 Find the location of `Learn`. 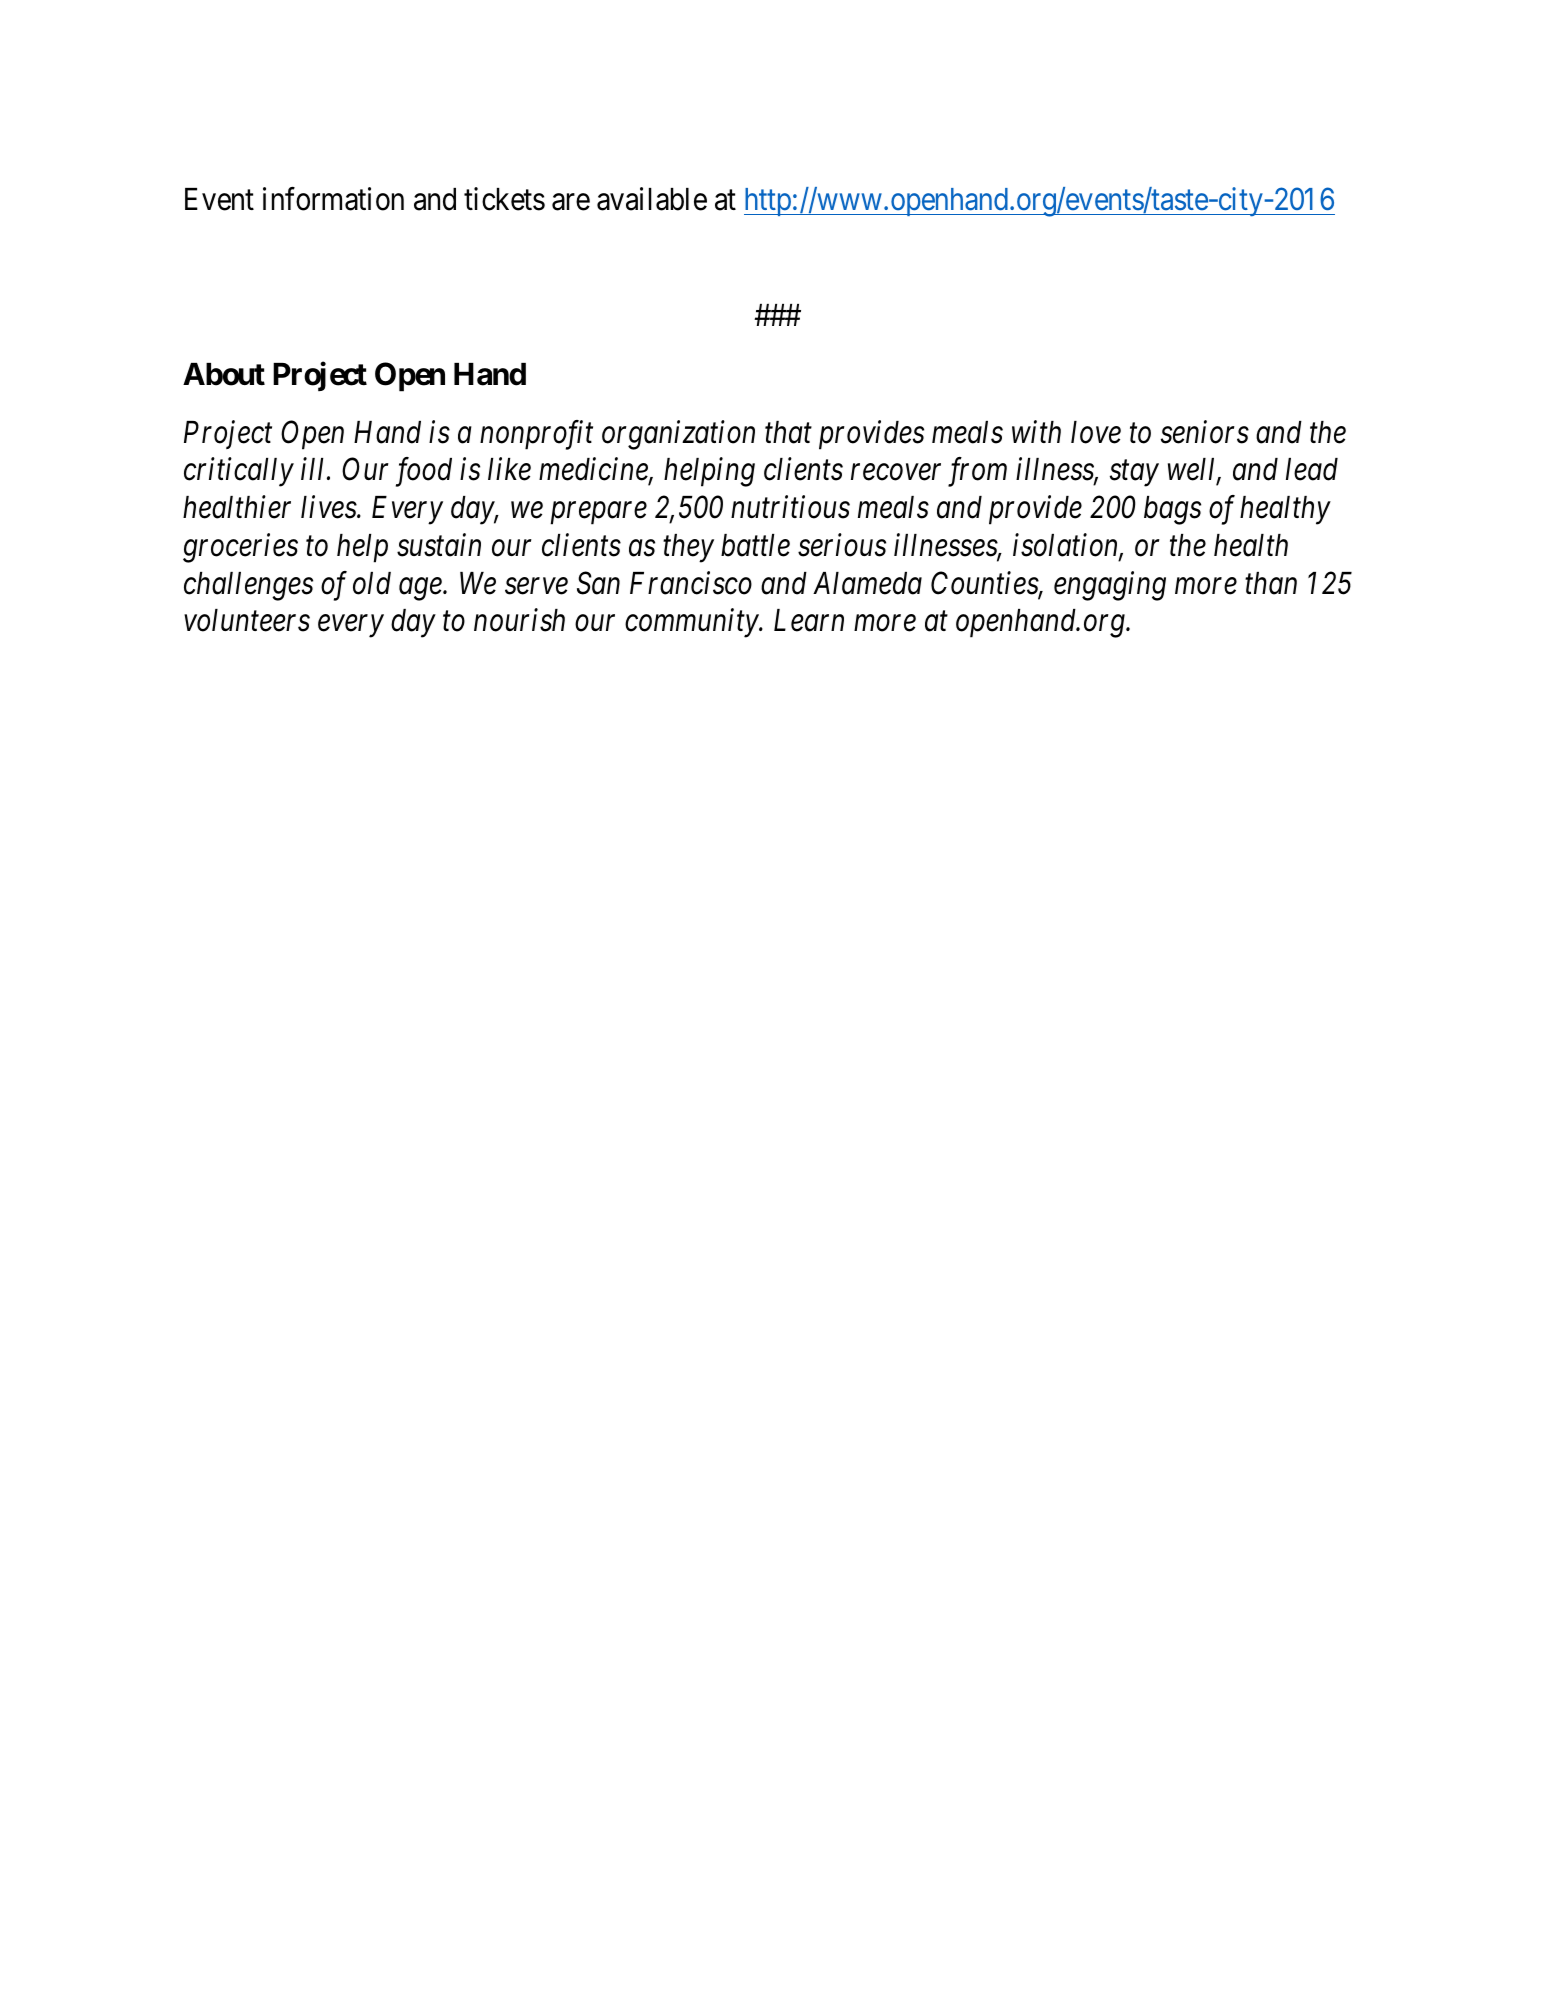

Learn is located at coordinates (809, 621).
